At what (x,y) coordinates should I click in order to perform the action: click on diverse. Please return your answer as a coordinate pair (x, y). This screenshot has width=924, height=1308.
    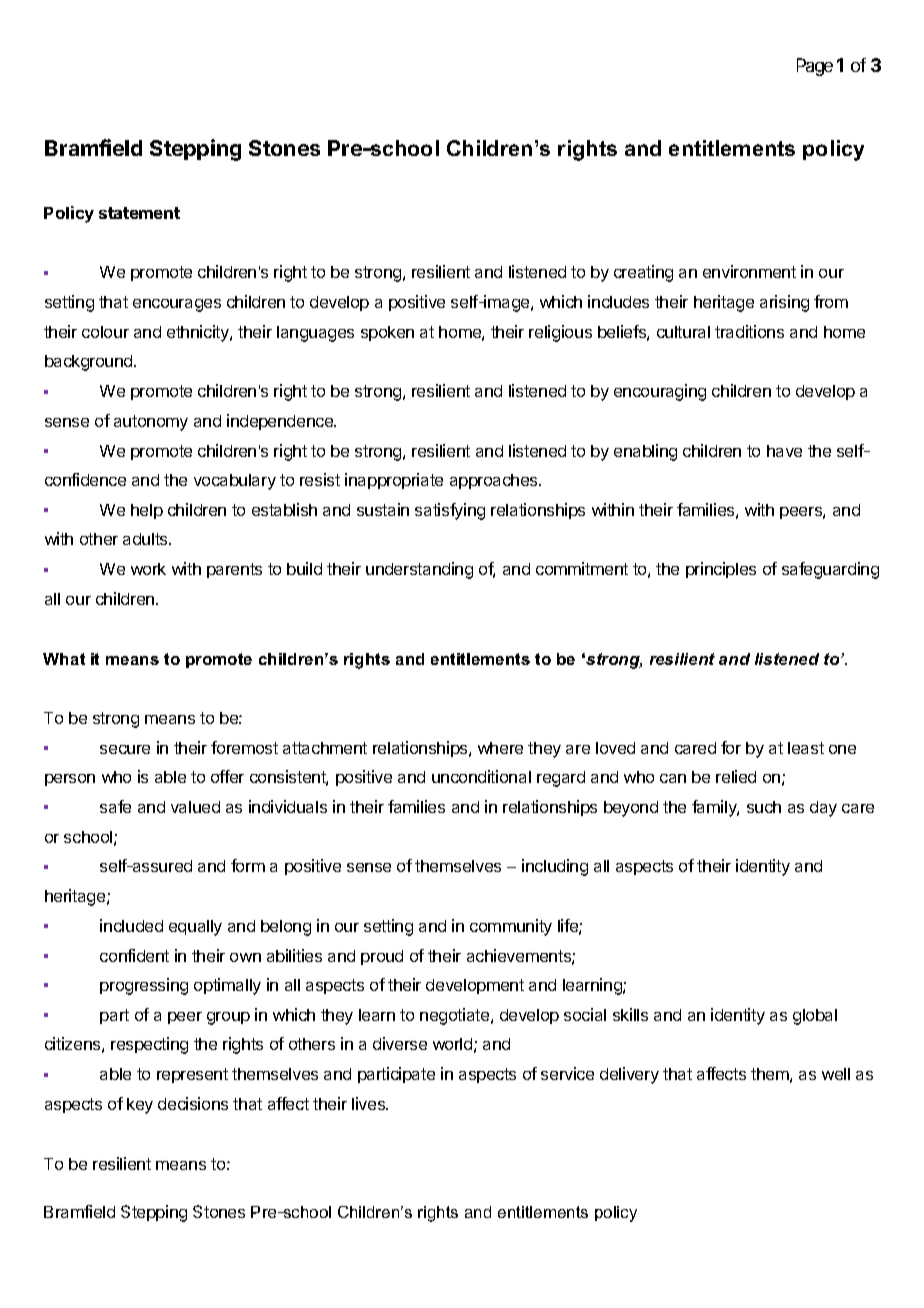
    Looking at the image, I should click on (400, 1043).
